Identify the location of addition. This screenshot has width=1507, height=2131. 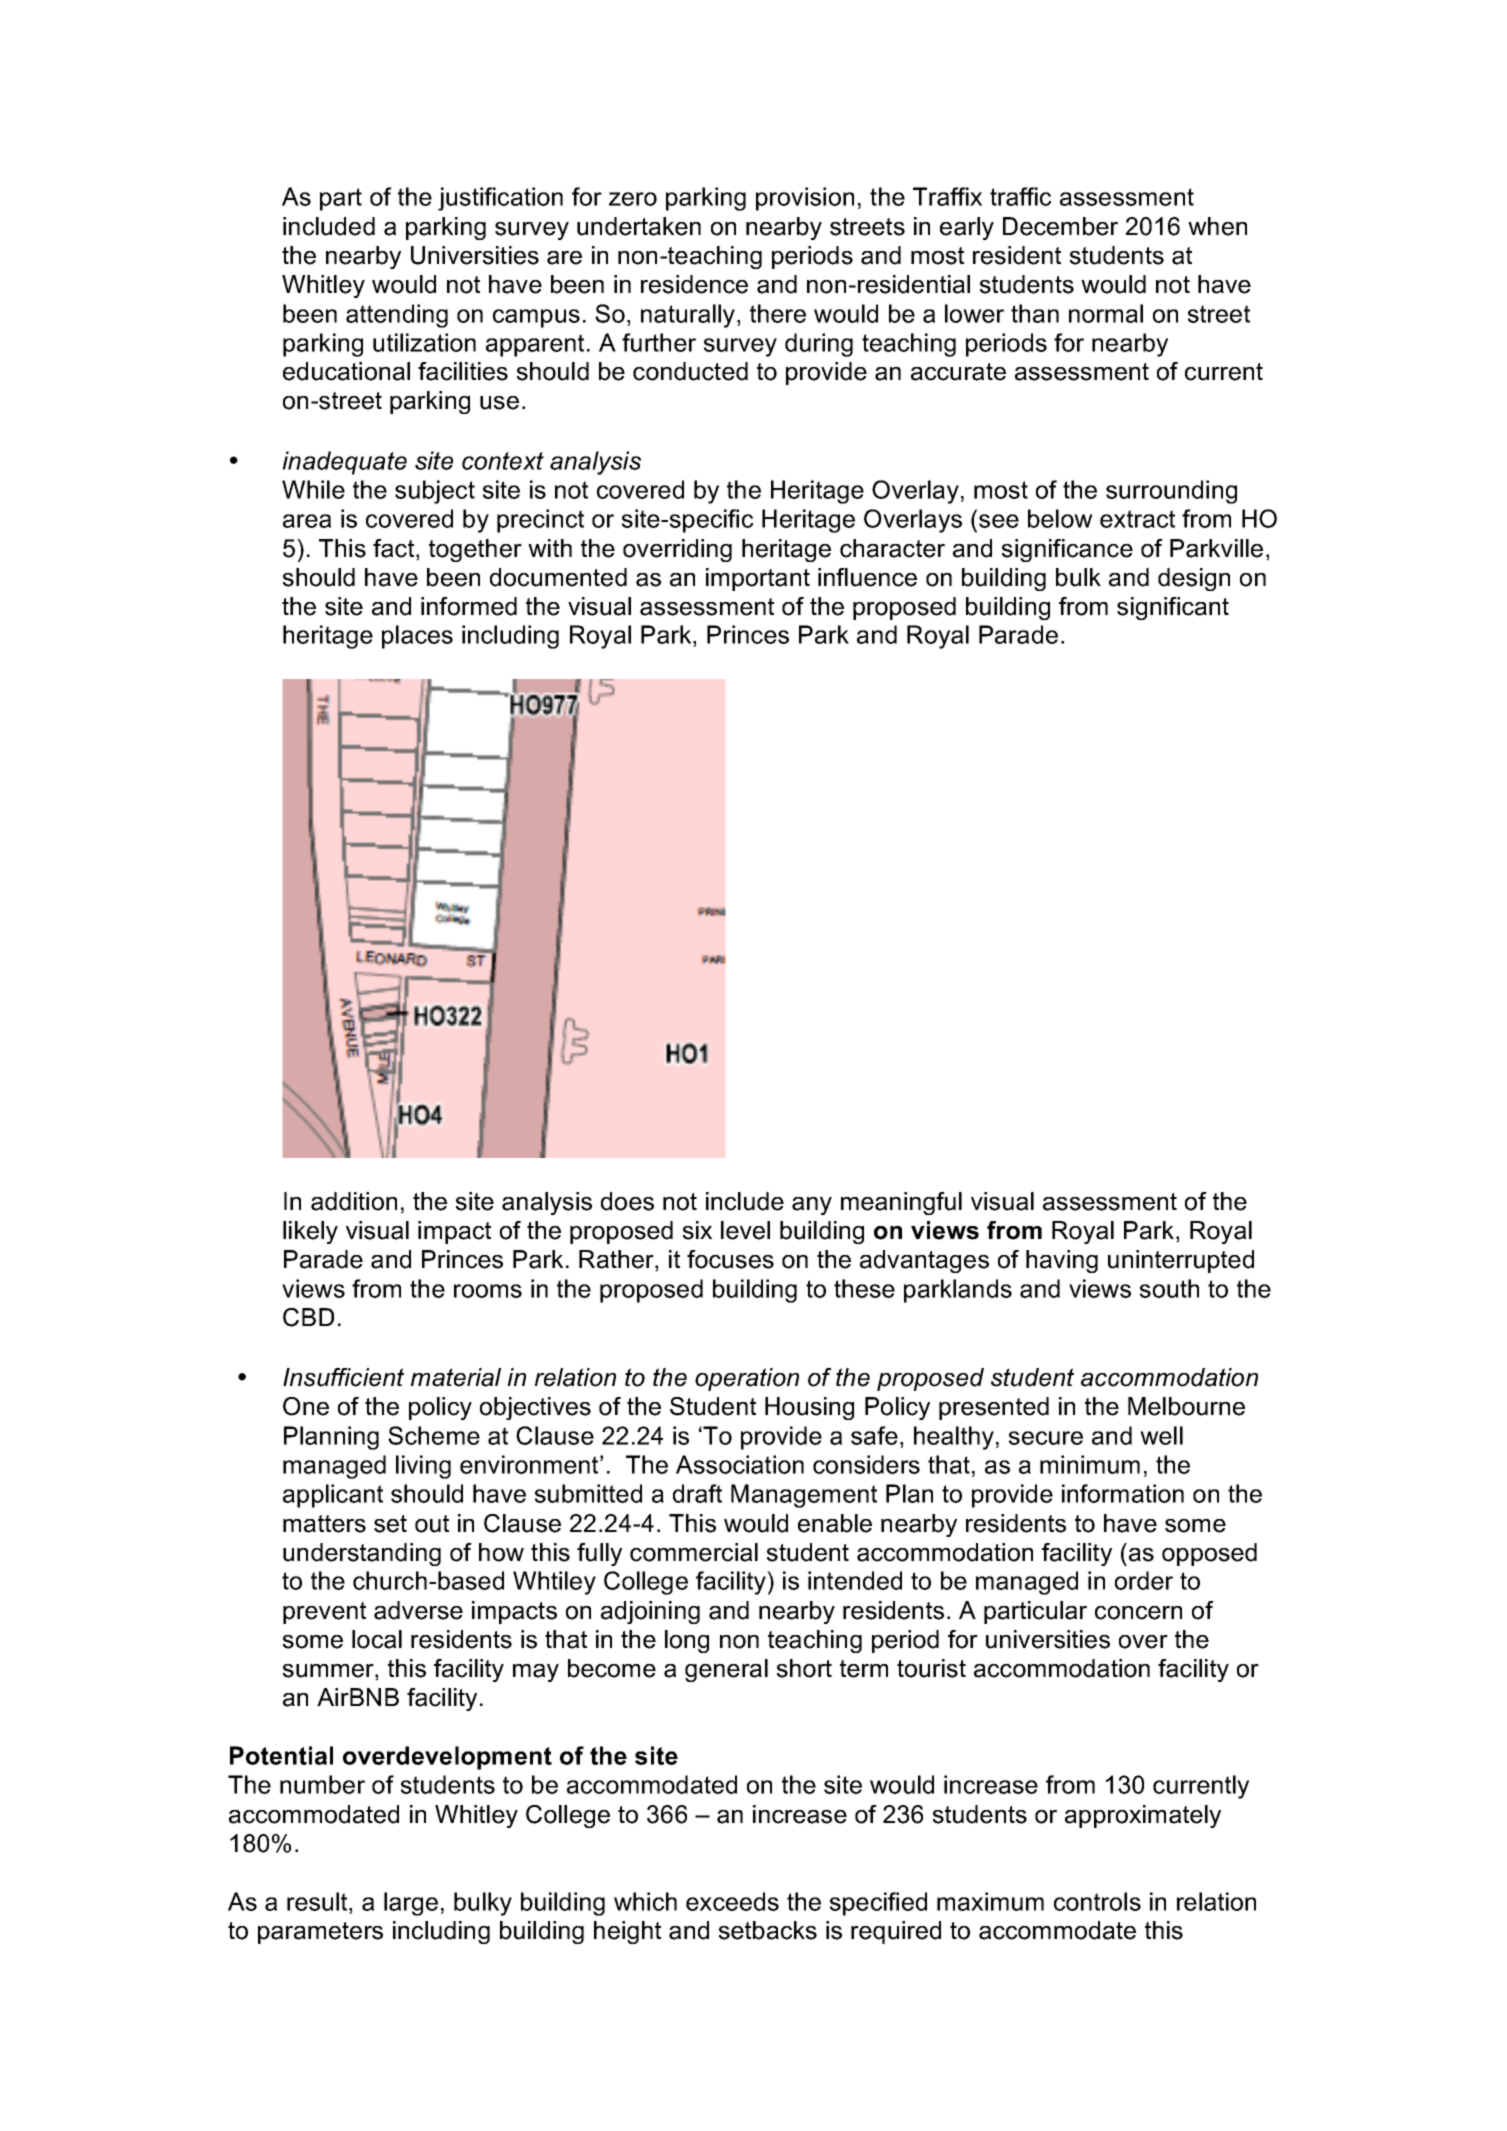
(354, 1201).
